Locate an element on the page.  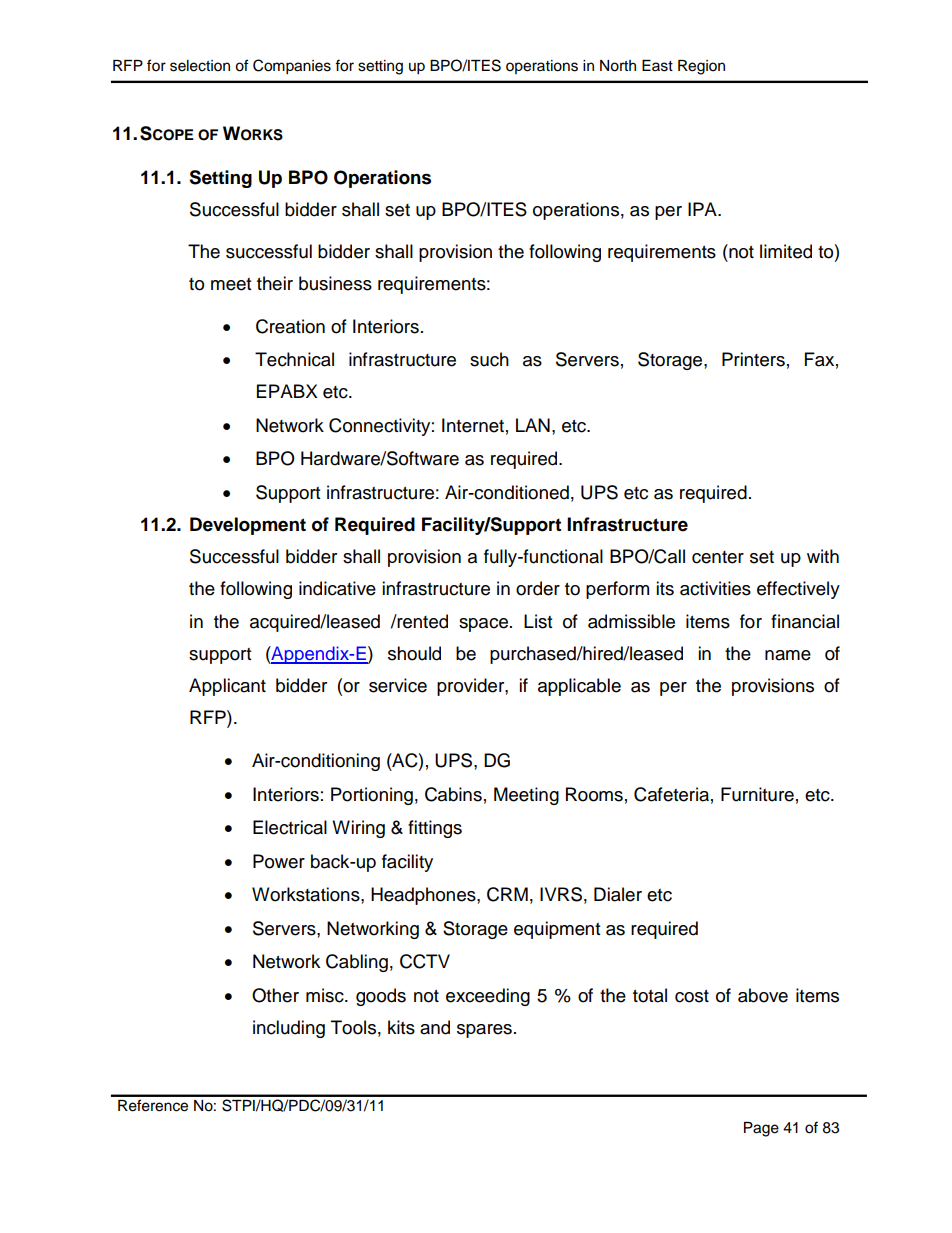
Technical is located at coordinates (294, 359).
